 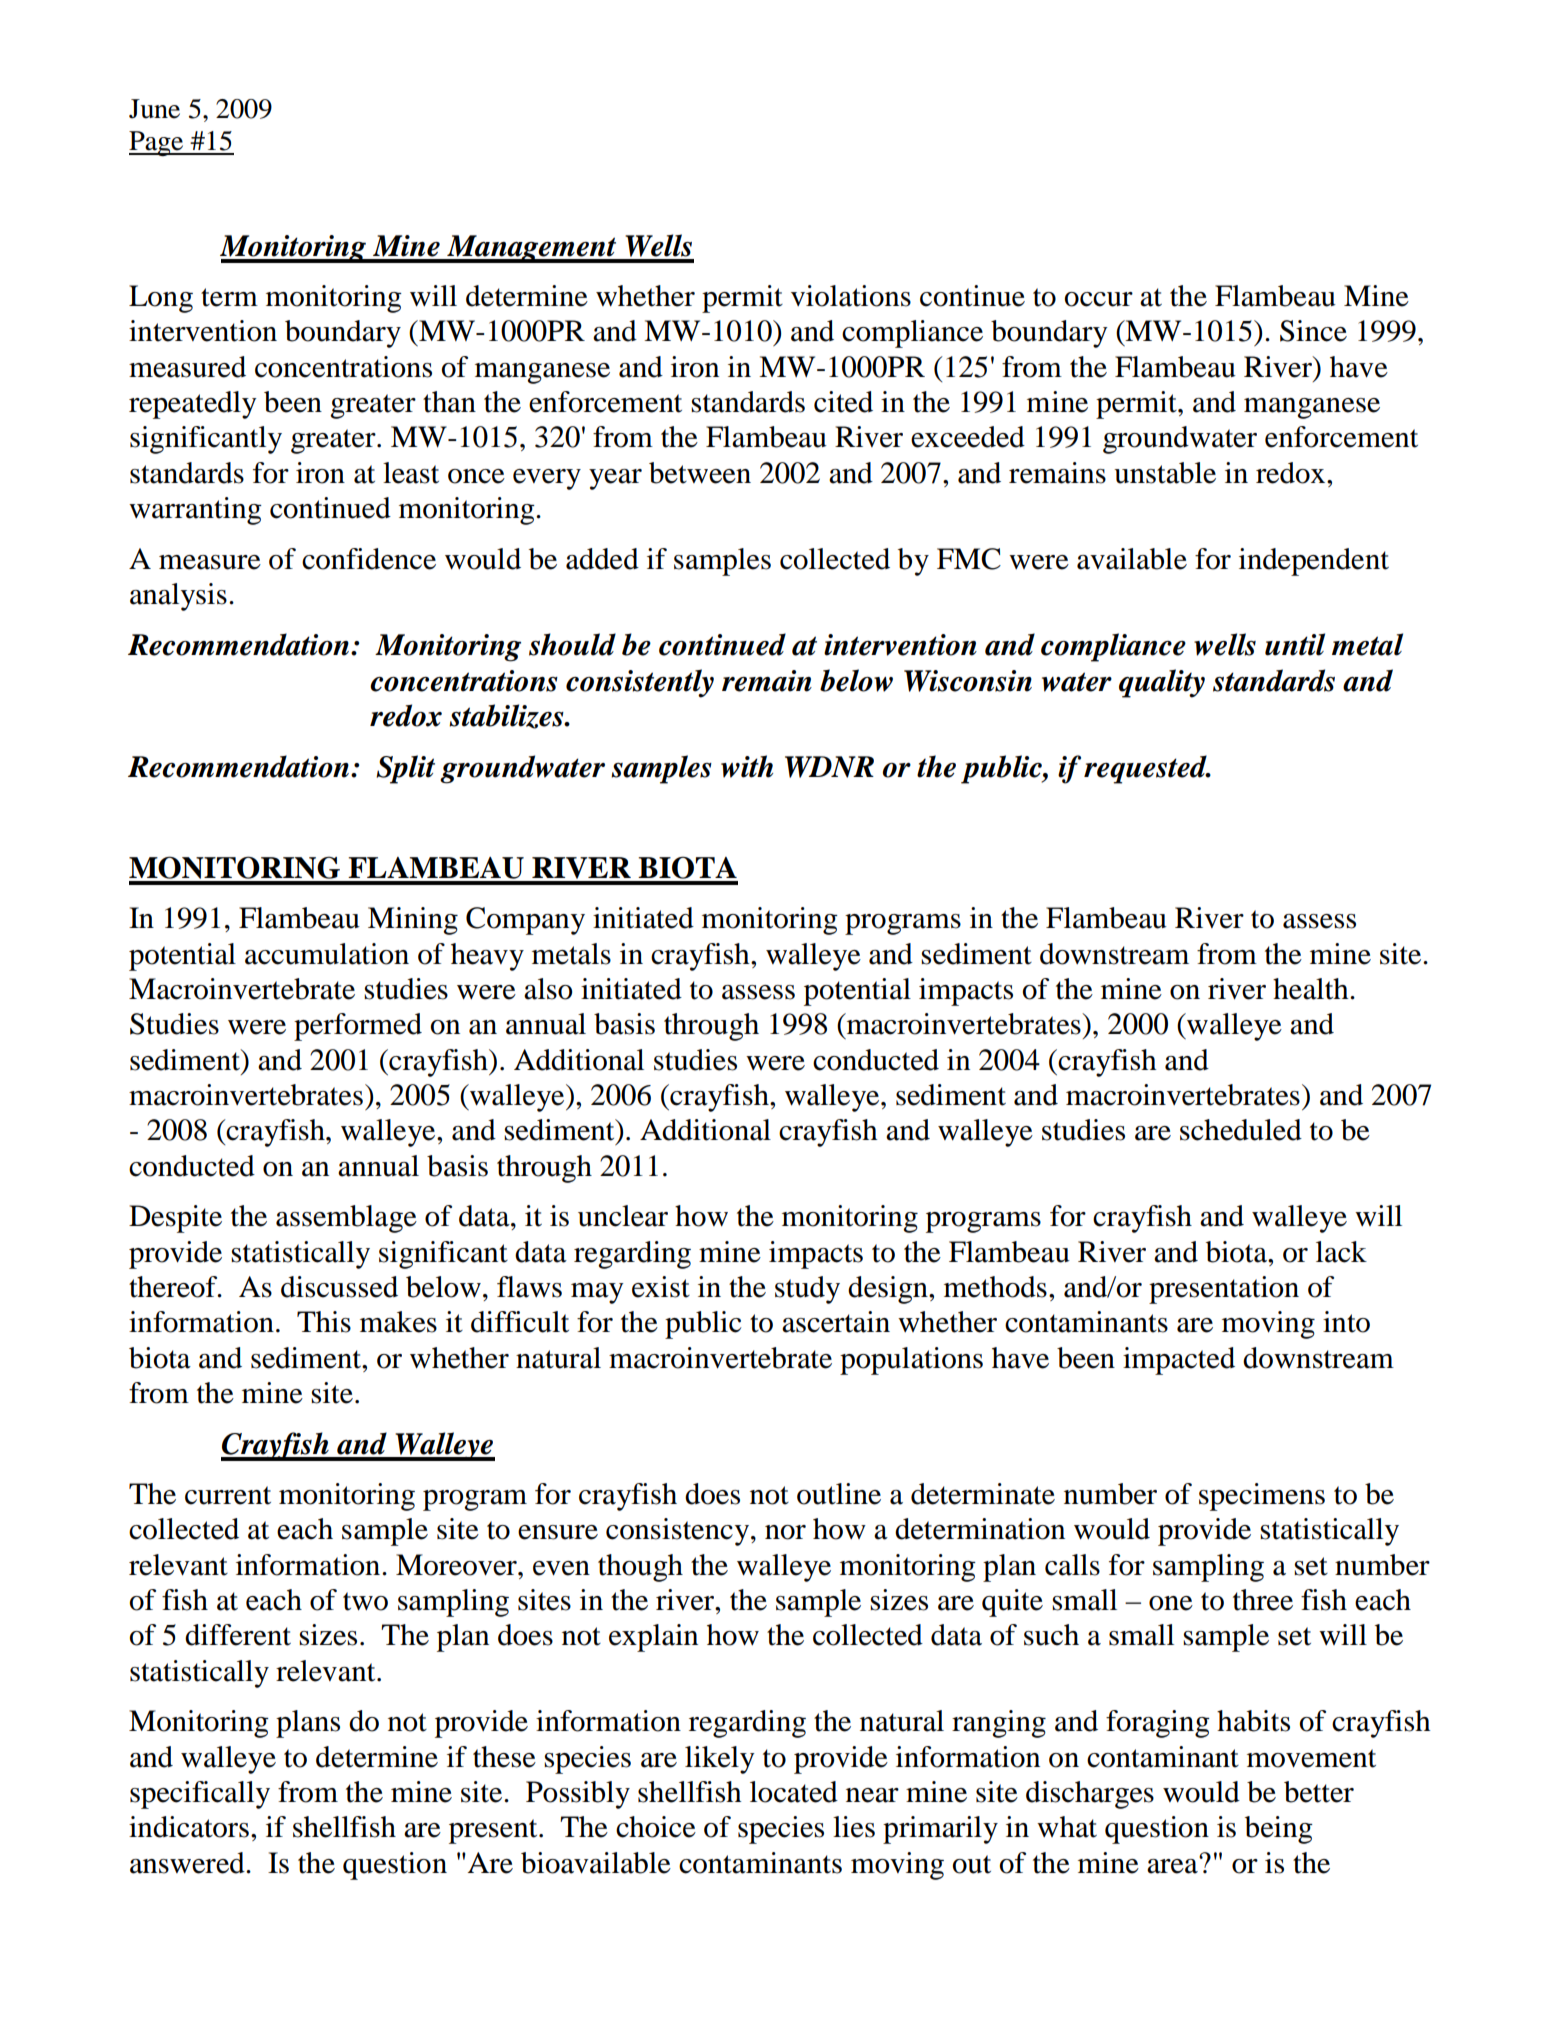 I want to click on violations, so click(x=851, y=296).
